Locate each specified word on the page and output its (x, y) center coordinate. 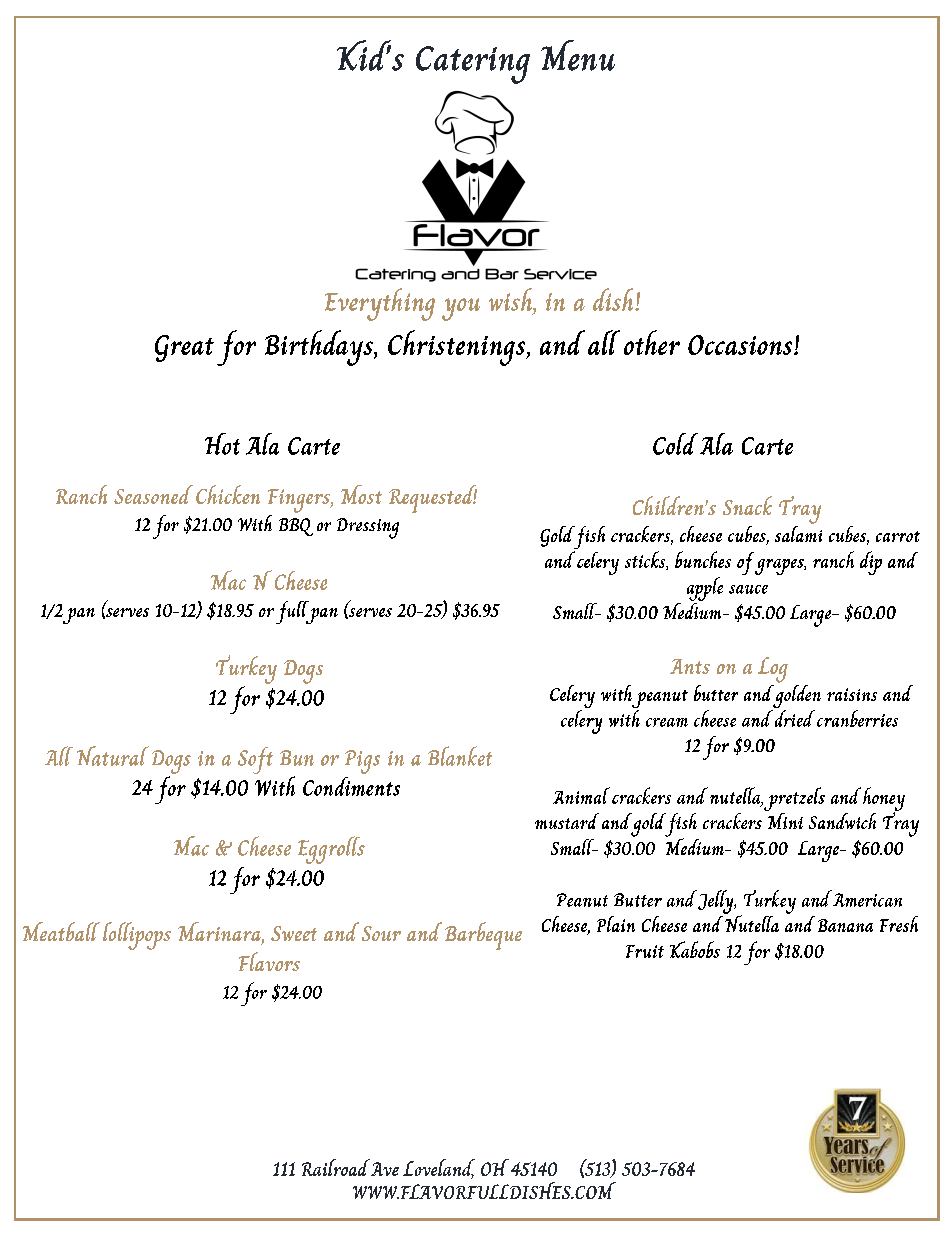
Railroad (336, 1167)
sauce (748, 589)
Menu (578, 55)
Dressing (368, 528)
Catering (473, 65)
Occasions (741, 345)
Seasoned (153, 494)
